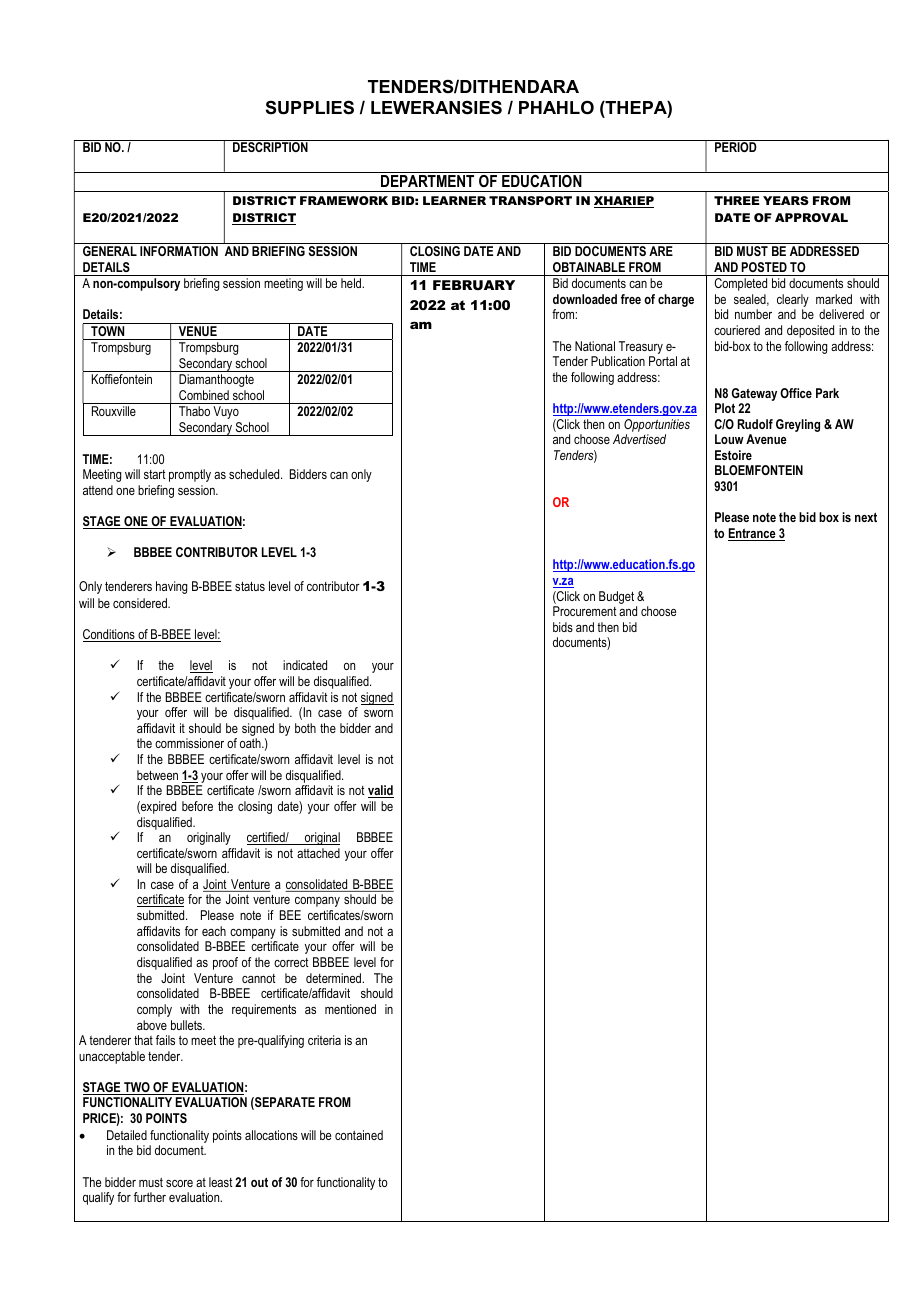 The image size is (924, 1308). I want to click on DESCRIPTION, so click(270, 146).
